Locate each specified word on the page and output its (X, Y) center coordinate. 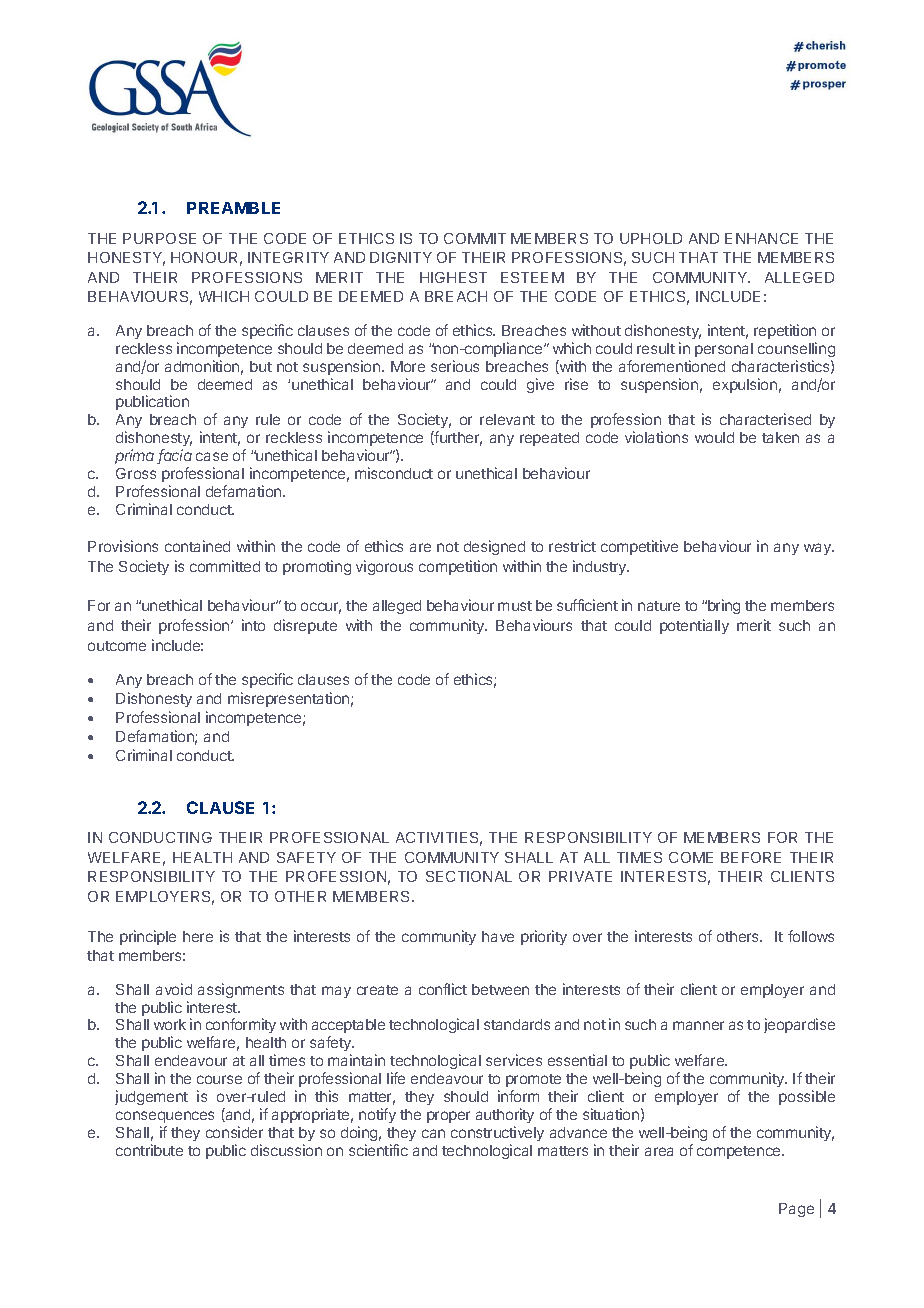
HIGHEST (453, 277)
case (212, 456)
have (498, 936)
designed (494, 547)
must (515, 606)
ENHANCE (761, 238)
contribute (149, 1150)
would (714, 437)
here (198, 936)
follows (811, 936)
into (253, 625)
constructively (497, 1133)
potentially (694, 626)
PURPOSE (159, 238)
